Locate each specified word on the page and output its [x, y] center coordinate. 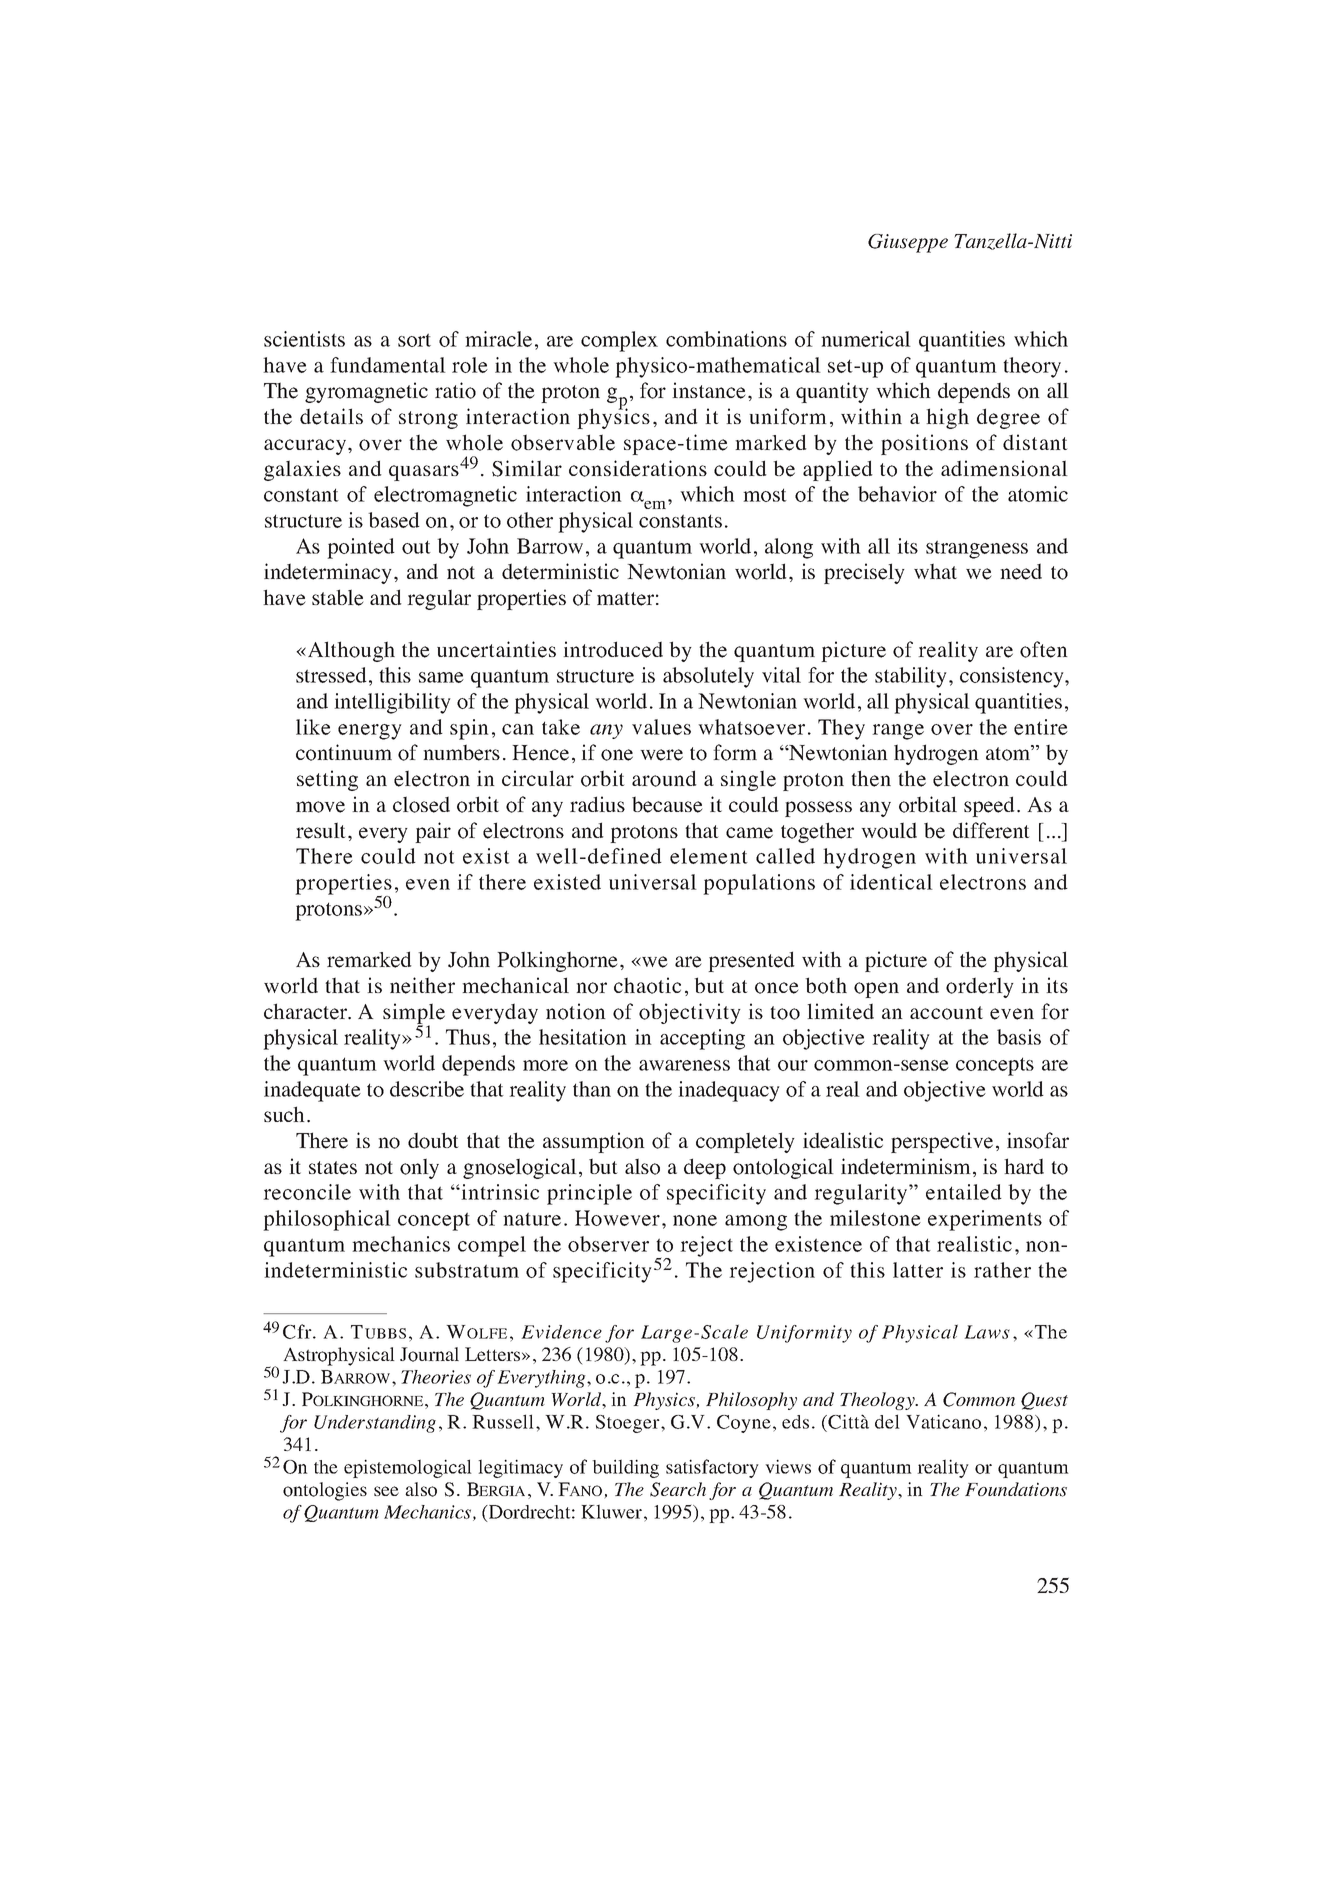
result [321, 830]
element [709, 856]
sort [414, 340]
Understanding [375, 1424]
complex [619, 341]
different [991, 830]
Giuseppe [908, 243]
